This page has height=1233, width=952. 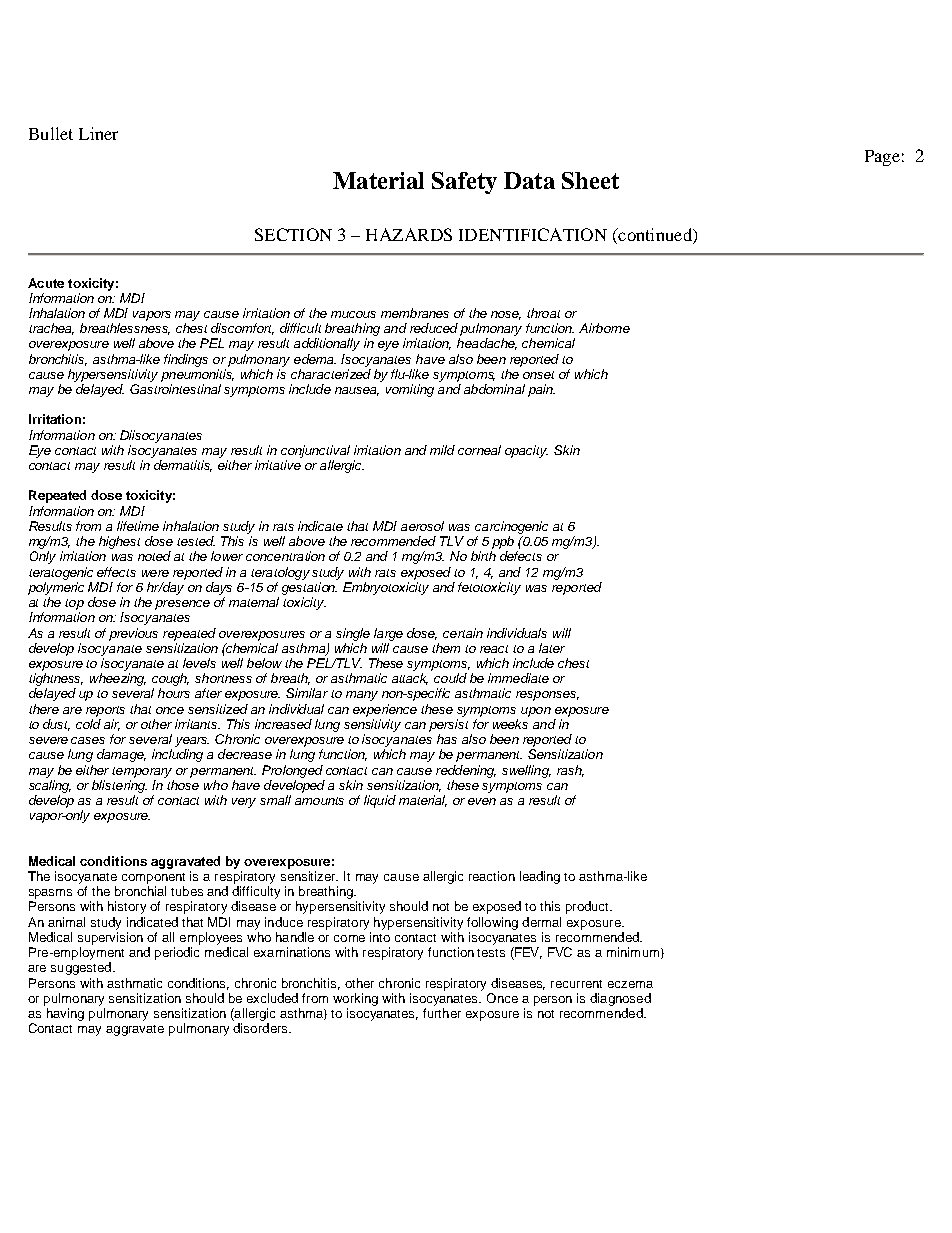 I want to click on lifetime, so click(x=138, y=526).
